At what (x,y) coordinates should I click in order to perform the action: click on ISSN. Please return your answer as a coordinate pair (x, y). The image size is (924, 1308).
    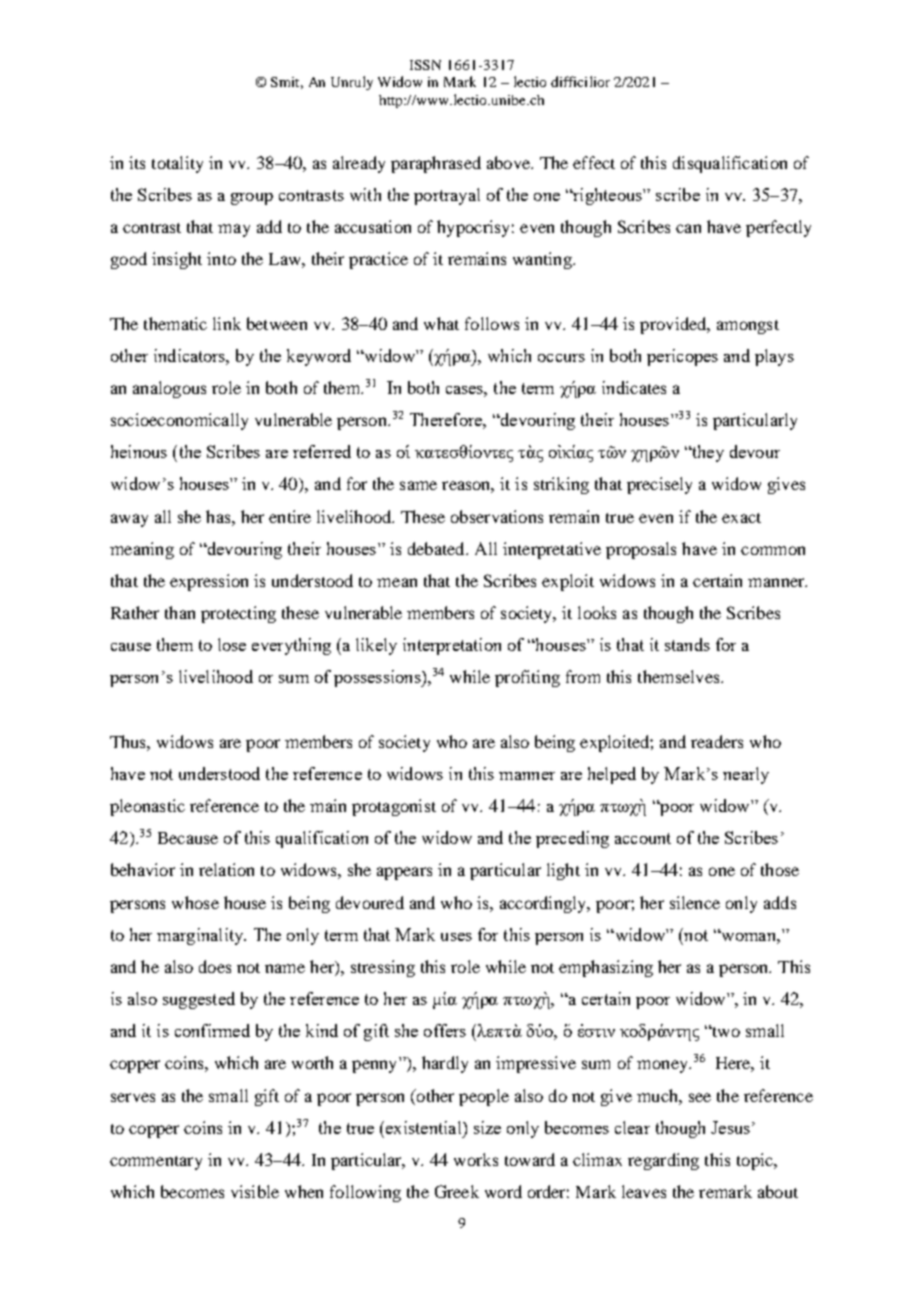
    Looking at the image, I should click on (425, 65).
